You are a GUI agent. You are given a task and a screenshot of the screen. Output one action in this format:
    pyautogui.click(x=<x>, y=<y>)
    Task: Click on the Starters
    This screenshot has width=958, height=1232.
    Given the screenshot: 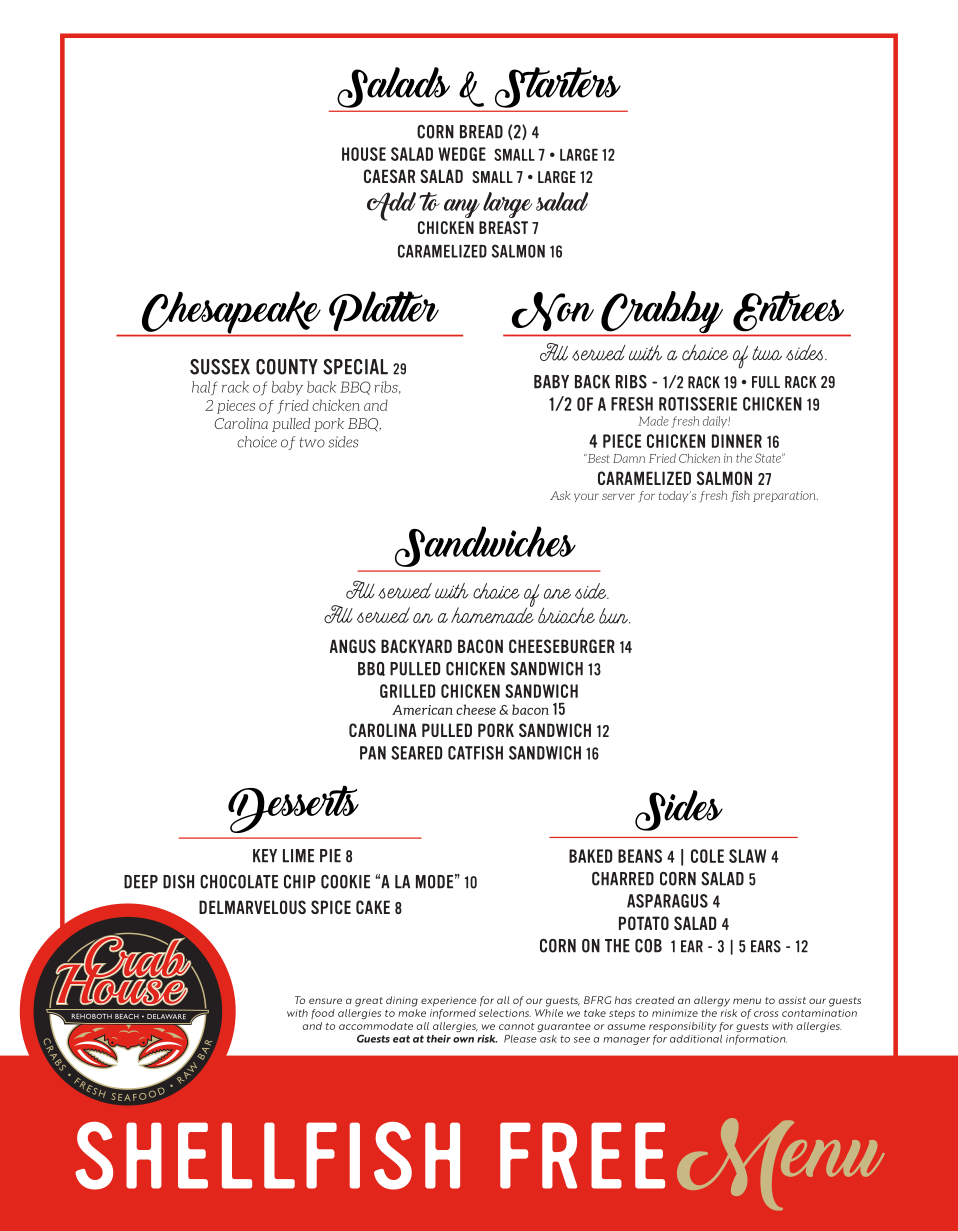 What is the action you would take?
    pyautogui.click(x=558, y=87)
